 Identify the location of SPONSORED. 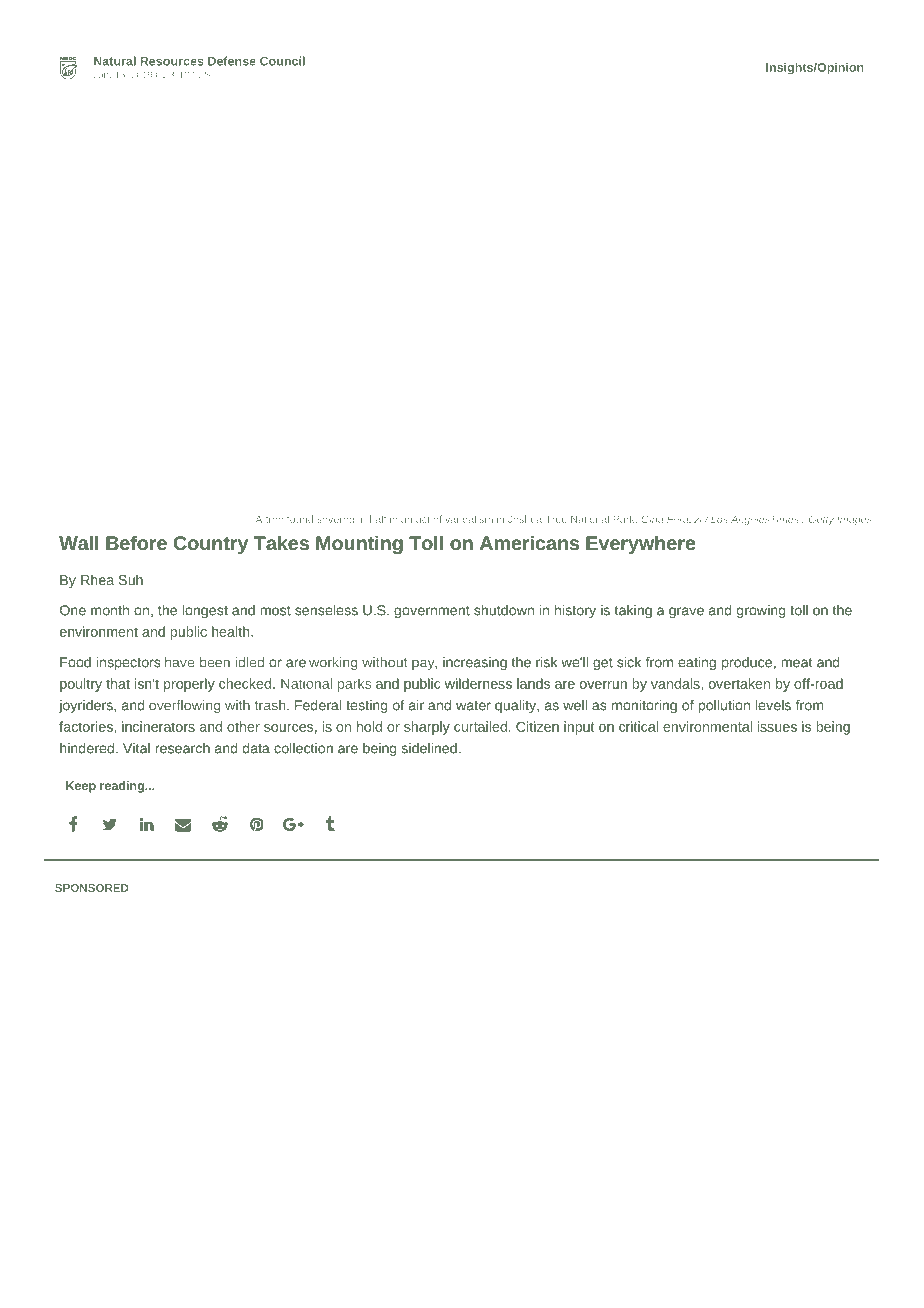
(92, 888).
